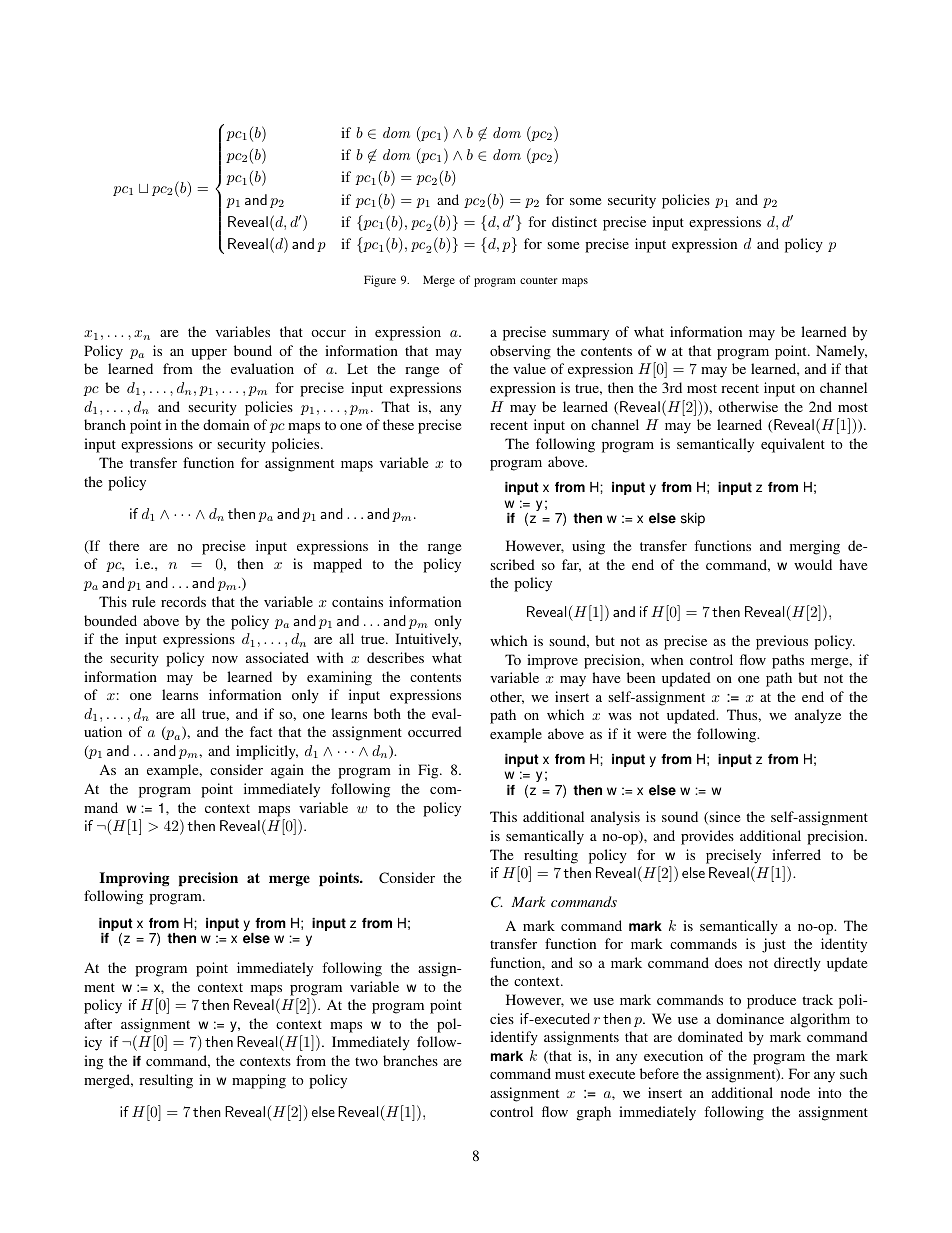 Image resolution: width=952 pixels, height=1233 pixels. What do you see at coordinates (225, 659) in the image?
I see `now` at bounding box center [225, 659].
